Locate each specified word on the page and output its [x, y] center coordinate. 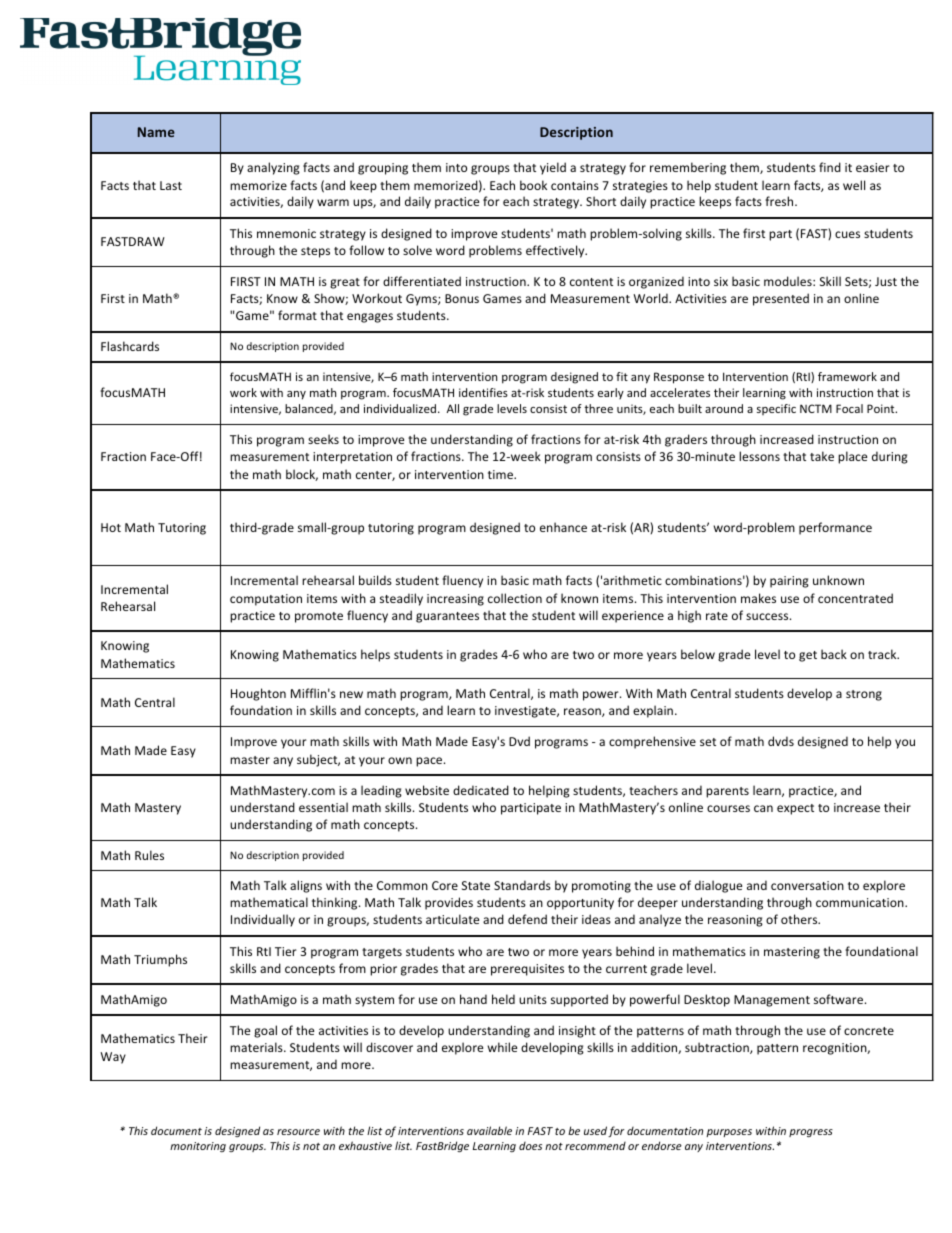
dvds [781, 741]
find [830, 167]
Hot [111, 527]
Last [171, 185]
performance [835, 528]
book [533, 185]
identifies [483, 392]
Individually [263, 920]
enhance [563, 527]
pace [430, 762]
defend [527, 919]
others [800, 919]
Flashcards [130, 346]
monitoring [198, 1147]
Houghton [258, 694]
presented [781, 299]
